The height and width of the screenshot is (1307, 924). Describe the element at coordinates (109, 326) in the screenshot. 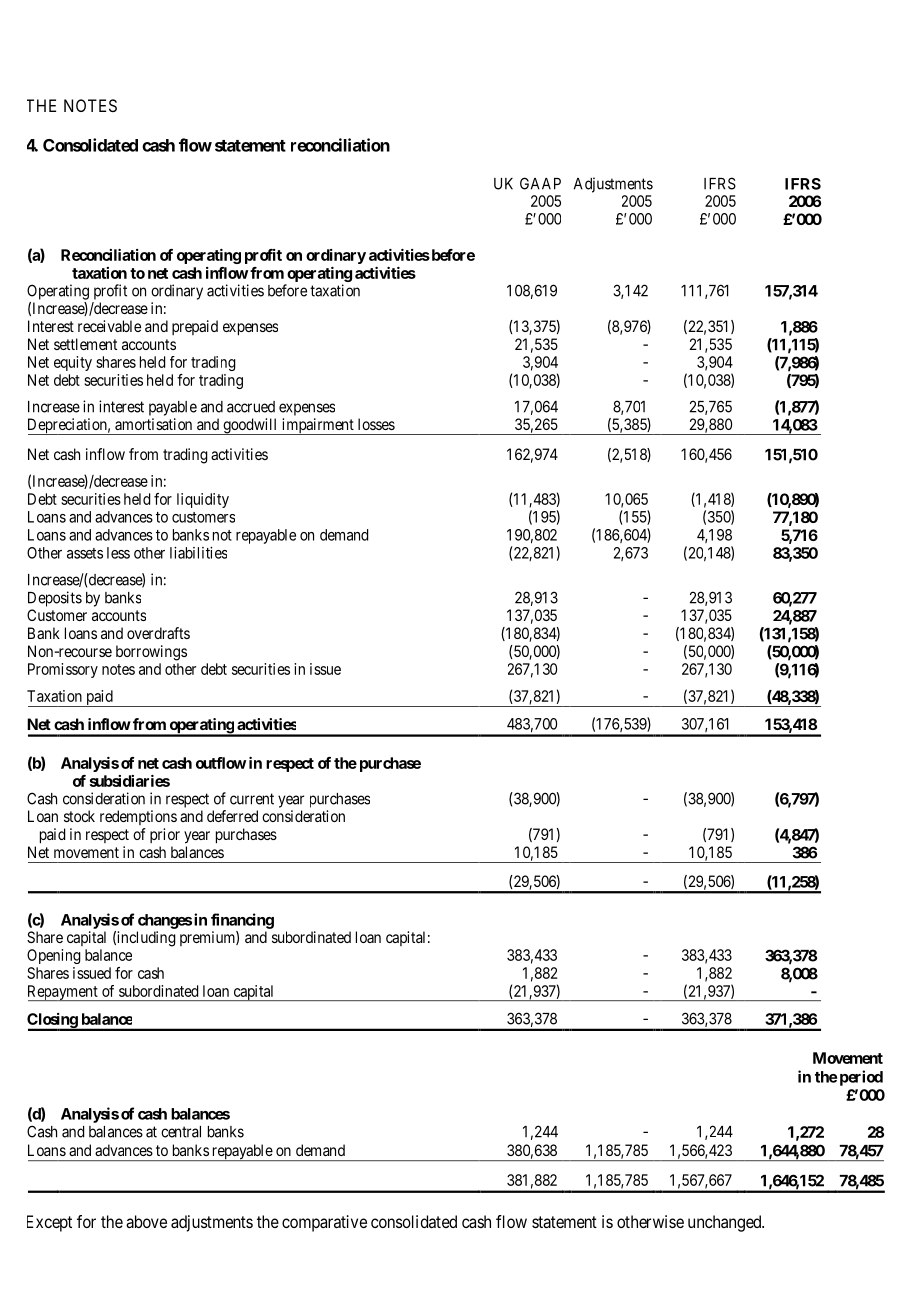

I see `receivable` at that location.
